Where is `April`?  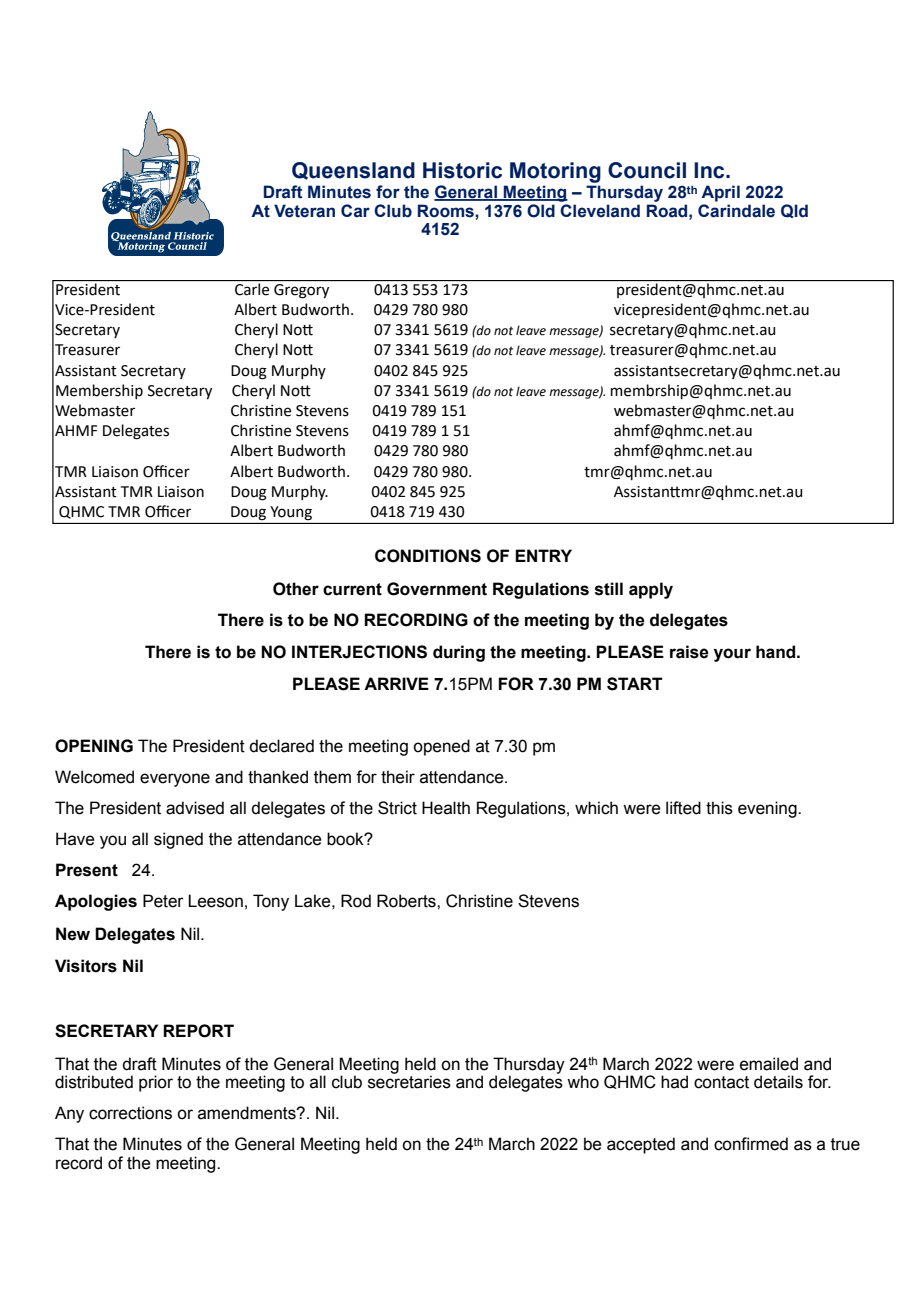
April is located at coordinates (720, 193).
